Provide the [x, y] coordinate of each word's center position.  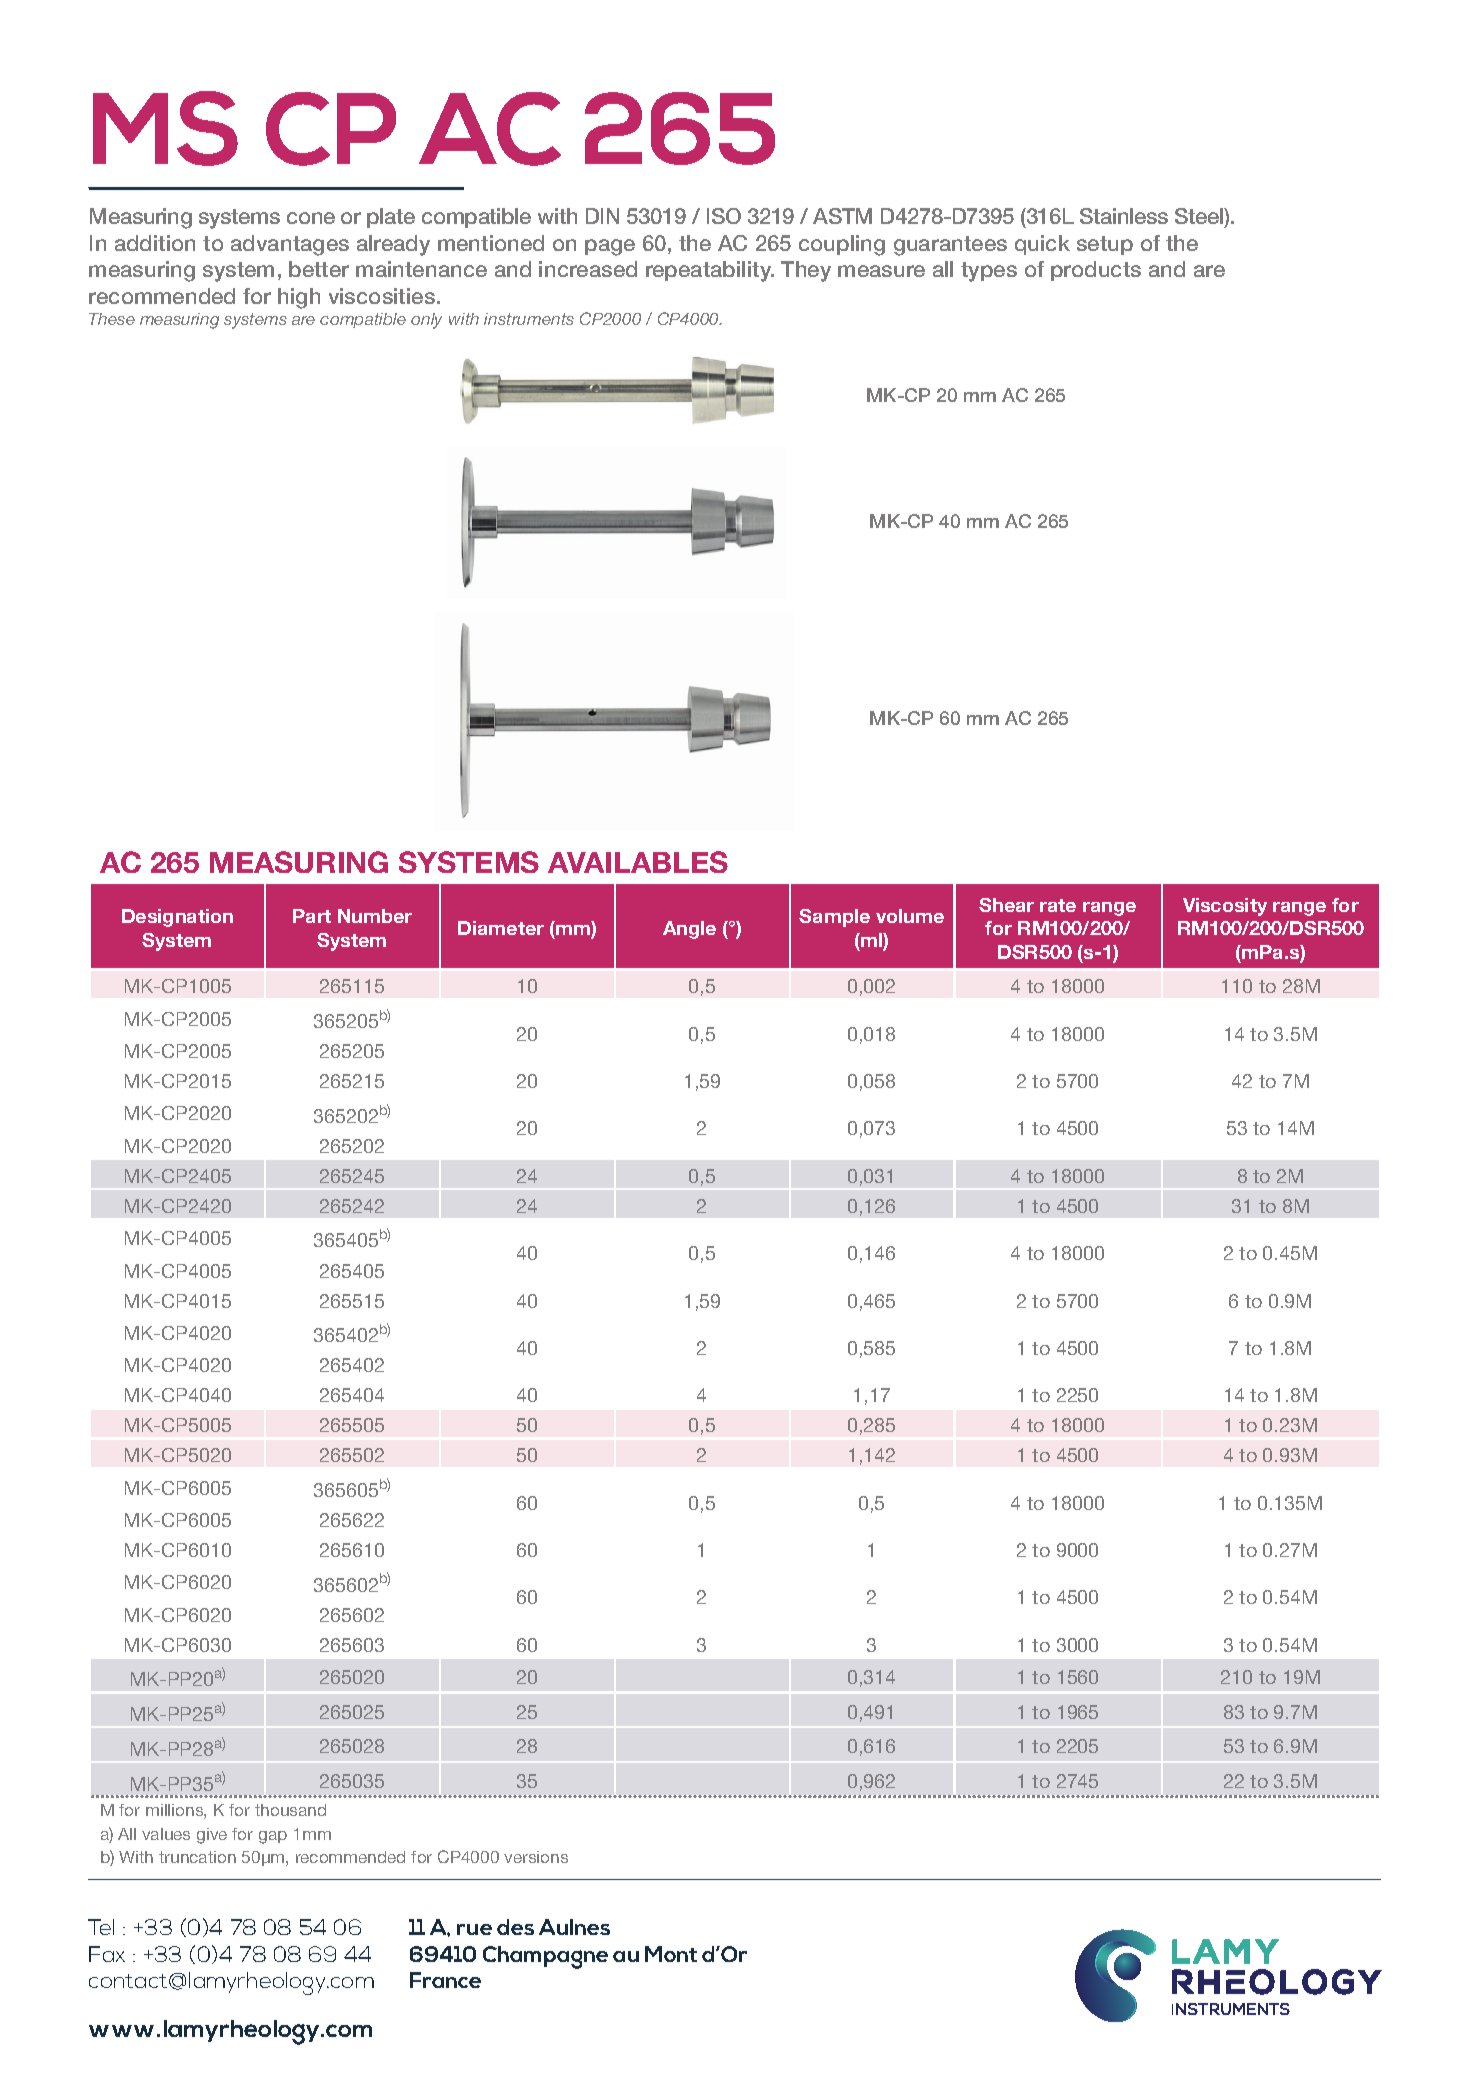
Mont [671, 1954]
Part [312, 916]
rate [1058, 905]
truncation [197, 1857]
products [1096, 271]
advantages [290, 245]
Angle [689, 930]
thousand [290, 1810]
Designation [177, 918]
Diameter [501, 928]
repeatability [710, 271]
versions [536, 1857]
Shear [1006, 905]
